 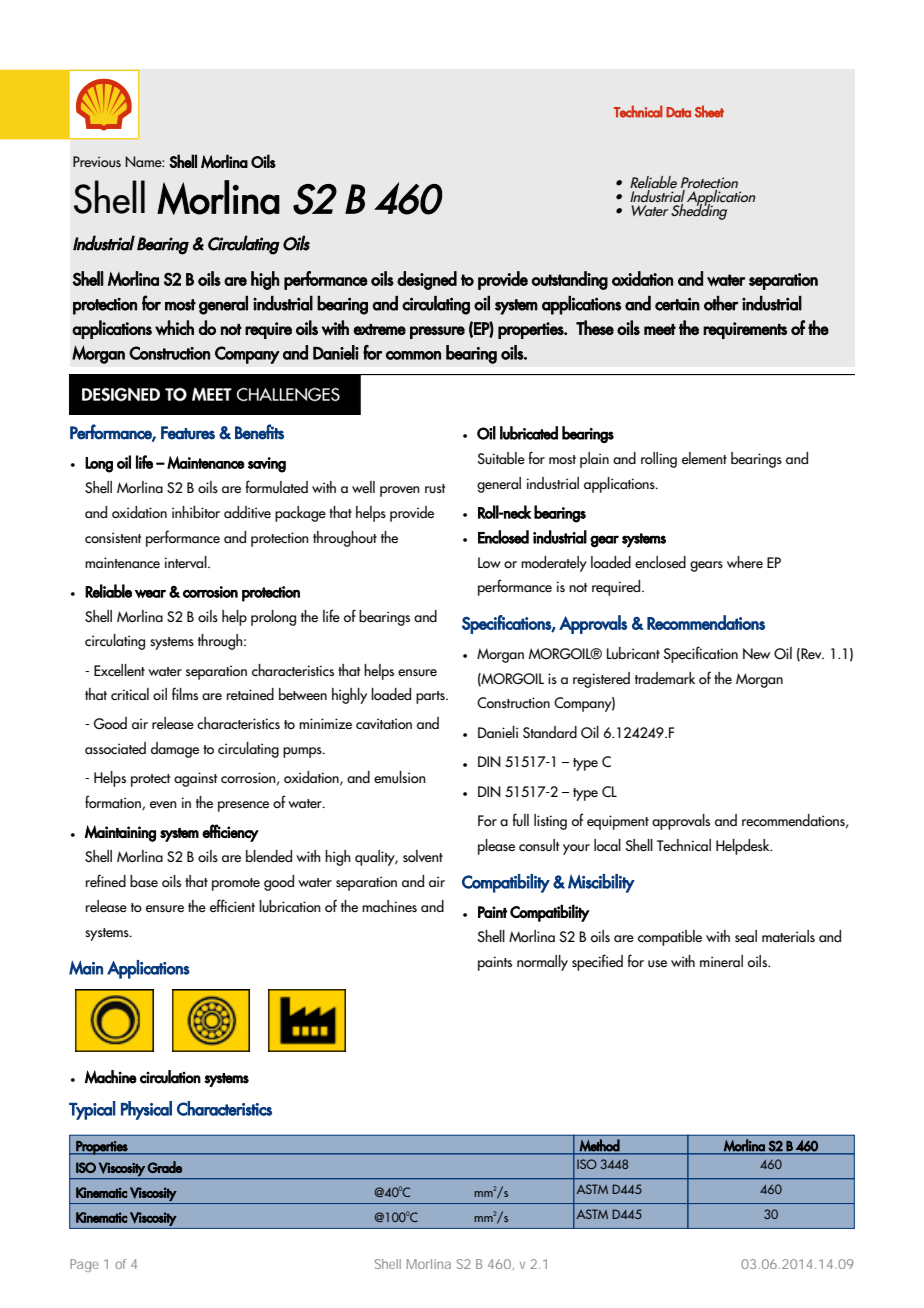 What do you see at coordinates (97, 162) in the screenshot?
I see `Previous` at bounding box center [97, 162].
